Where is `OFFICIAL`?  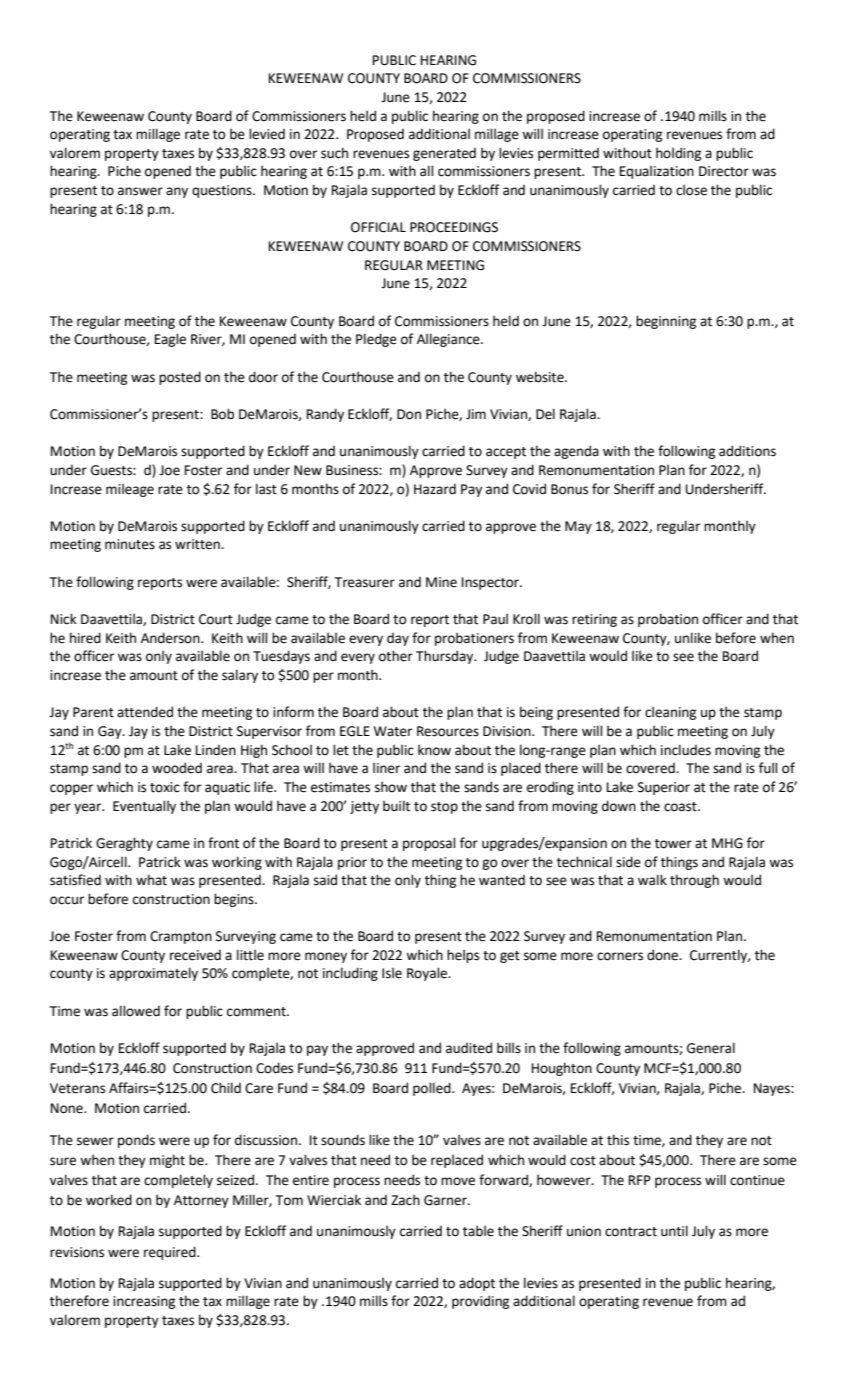 OFFICIAL is located at coordinates (378, 227).
